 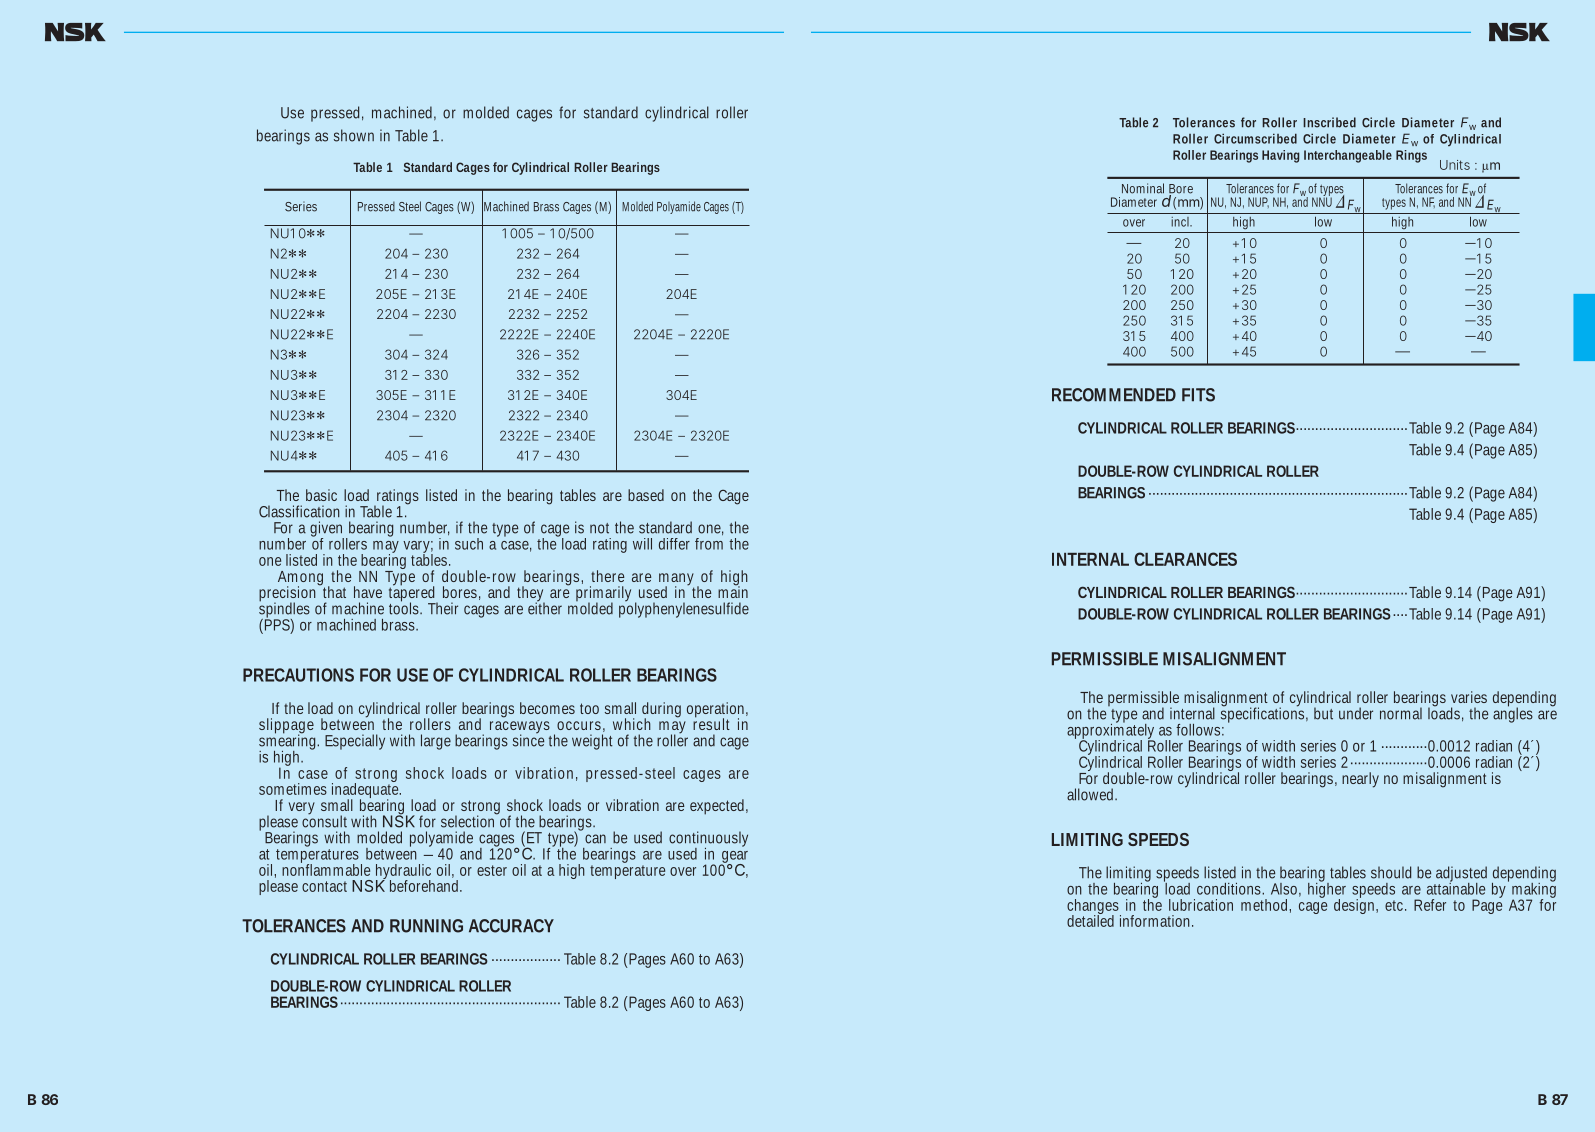 I want to click on basic, so click(x=321, y=495).
